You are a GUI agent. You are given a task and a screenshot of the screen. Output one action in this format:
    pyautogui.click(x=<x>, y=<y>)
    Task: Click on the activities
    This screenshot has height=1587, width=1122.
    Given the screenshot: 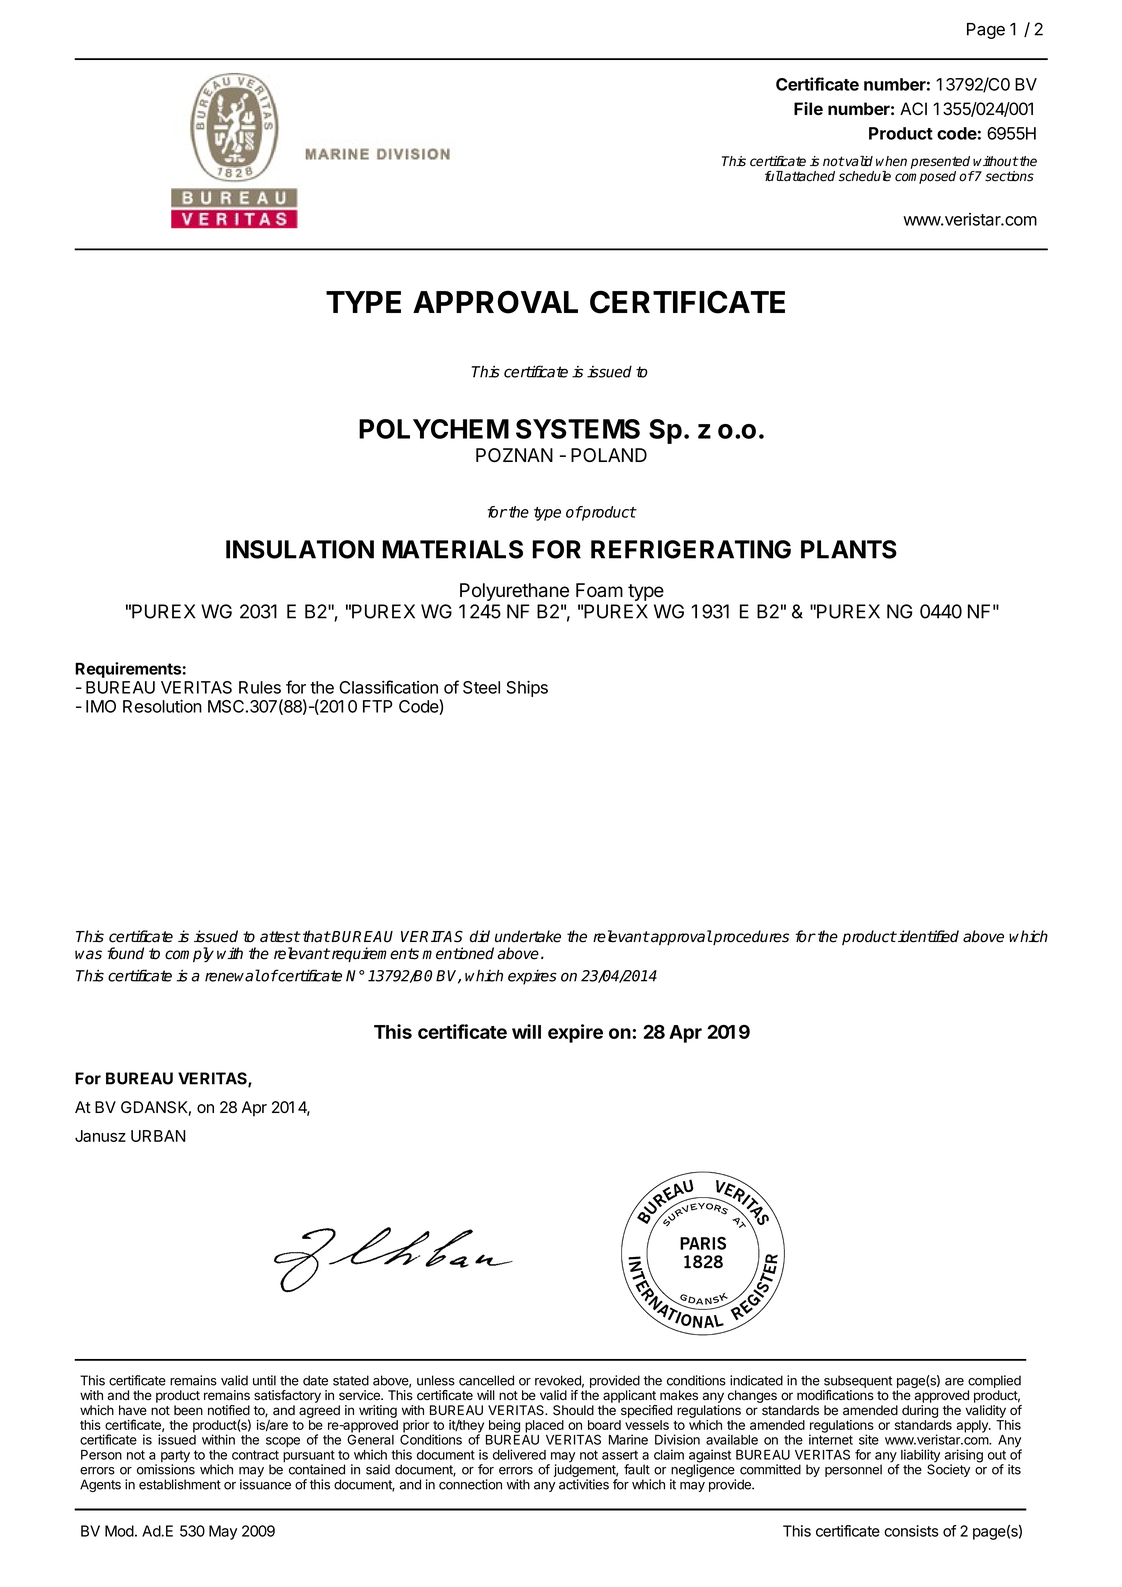 What is the action you would take?
    pyautogui.click(x=584, y=1484)
